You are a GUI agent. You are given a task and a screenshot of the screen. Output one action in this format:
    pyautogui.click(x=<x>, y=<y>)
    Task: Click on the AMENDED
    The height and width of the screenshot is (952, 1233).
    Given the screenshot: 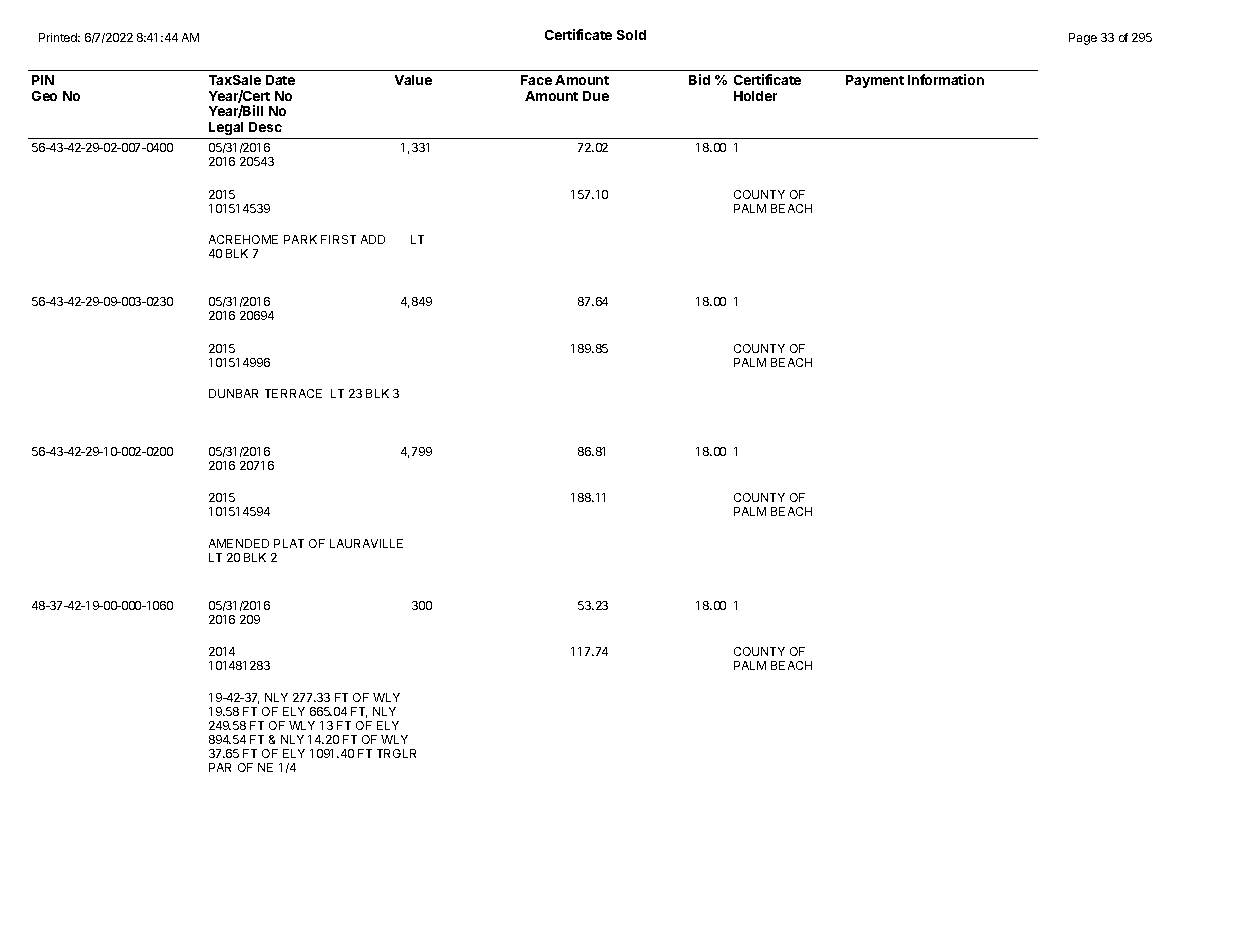 What is the action you would take?
    pyautogui.click(x=239, y=543)
